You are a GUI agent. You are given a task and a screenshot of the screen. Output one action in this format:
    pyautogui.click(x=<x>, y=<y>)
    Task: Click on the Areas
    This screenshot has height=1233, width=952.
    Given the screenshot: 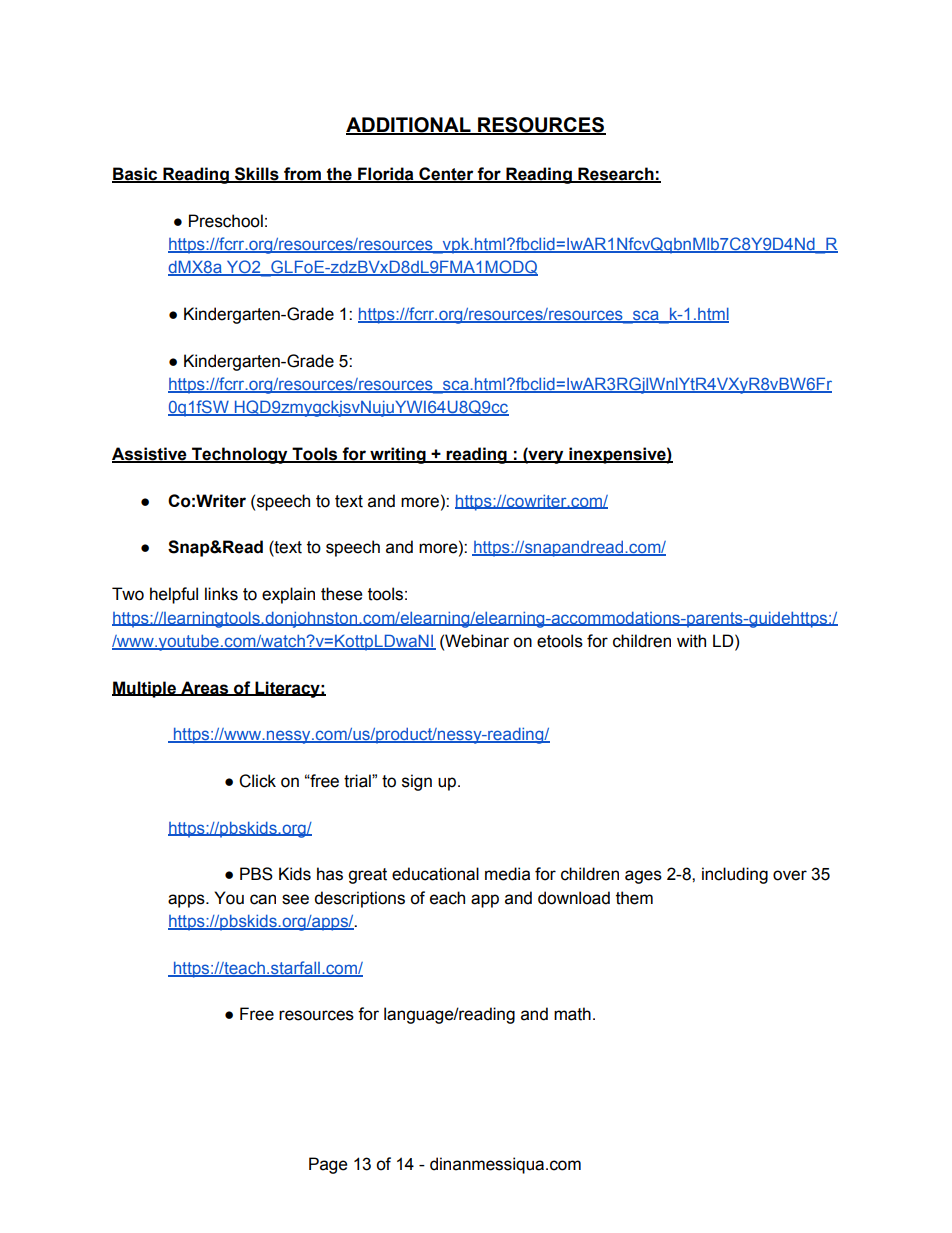 What is the action you would take?
    pyautogui.click(x=205, y=688)
